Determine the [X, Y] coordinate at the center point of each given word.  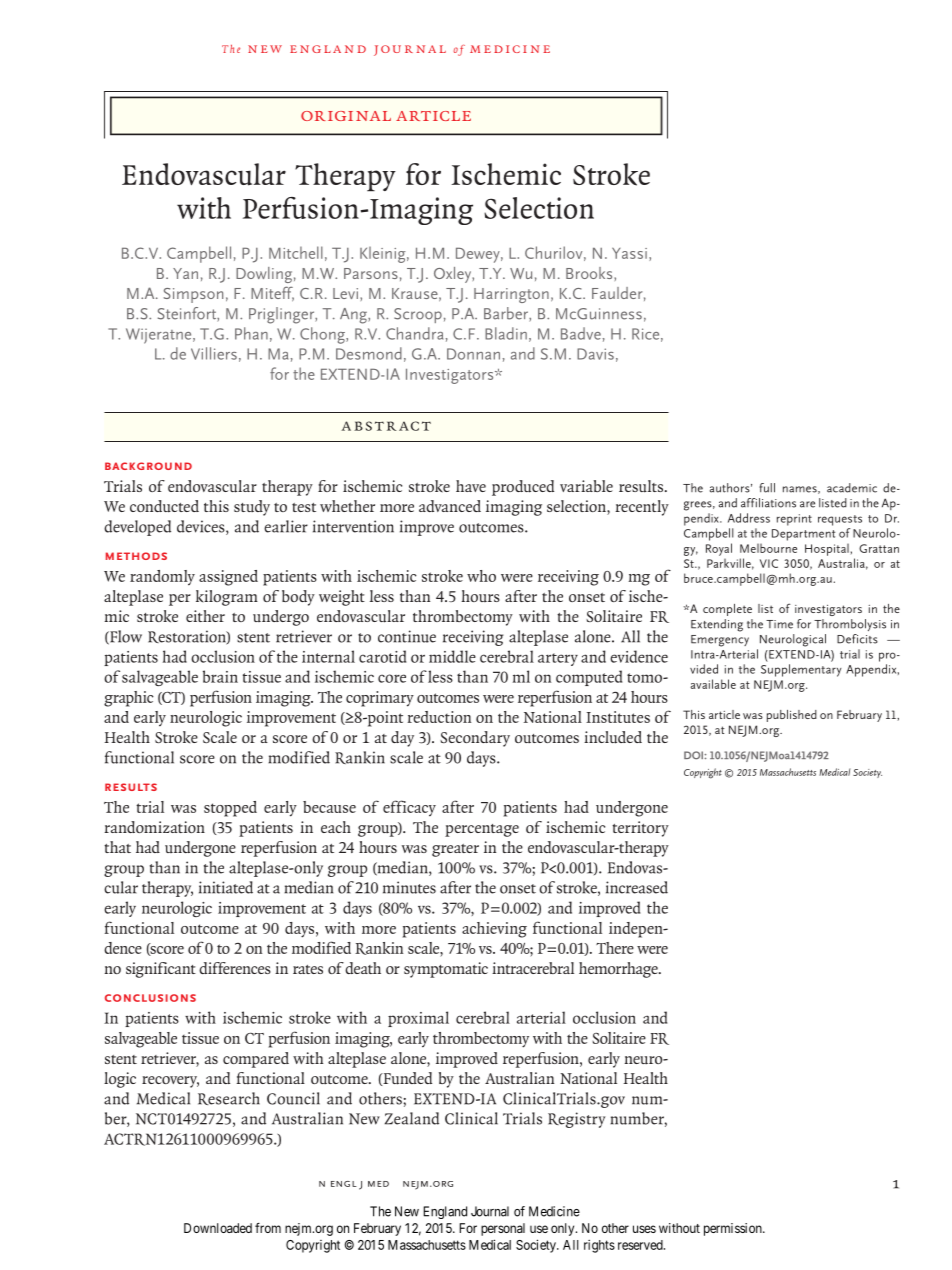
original [346, 116]
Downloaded [218, 1228]
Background [148, 466]
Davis [595, 354]
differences [235, 968]
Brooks [590, 273]
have [471, 486]
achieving [494, 930]
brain [220, 676]
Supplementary [801, 670]
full [767, 488]
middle [452, 656]
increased [637, 887]
